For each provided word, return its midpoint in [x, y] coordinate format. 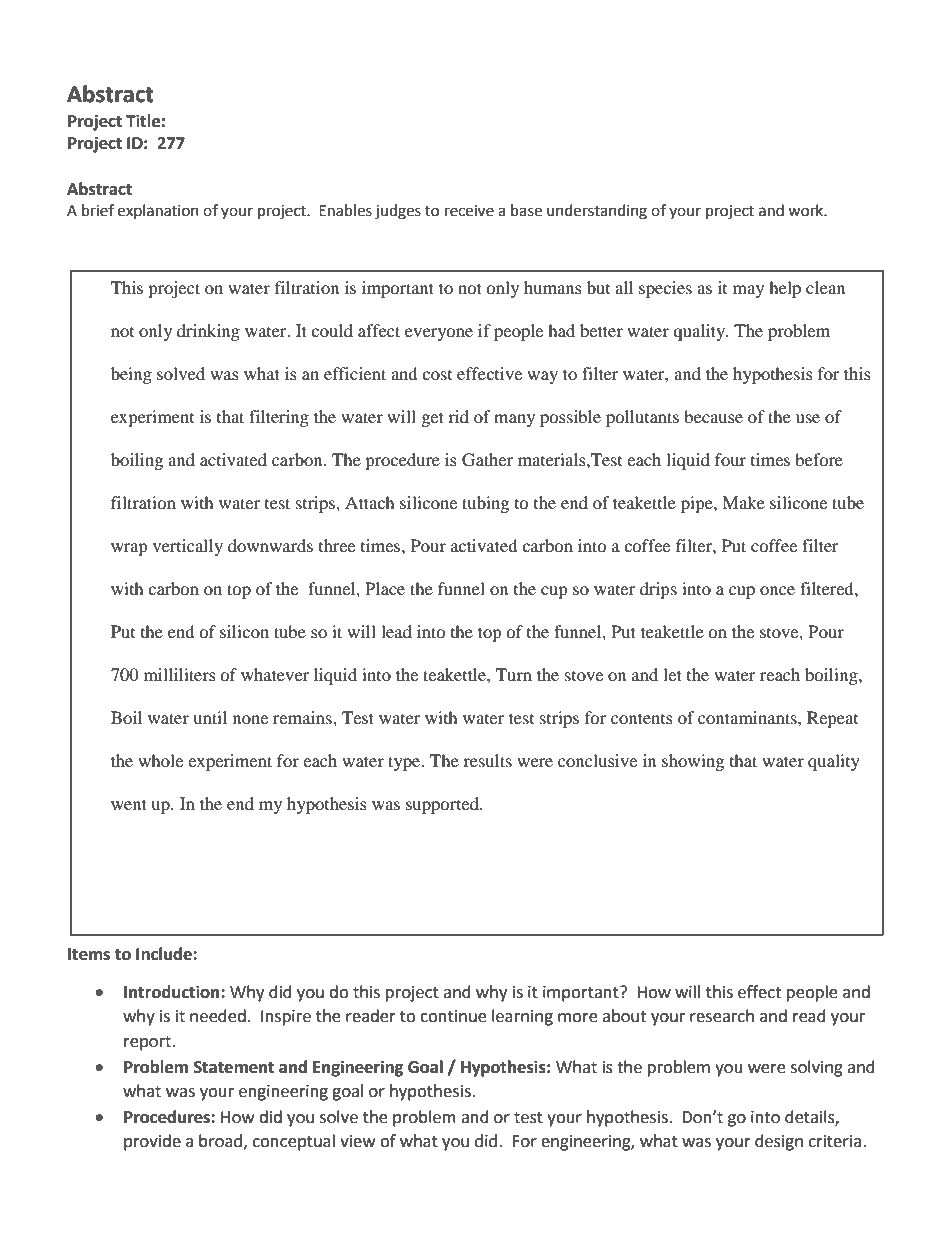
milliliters [180, 674]
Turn [514, 674]
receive [469, 211]
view [357, 1141]
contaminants [748, 717]
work [807, 210]
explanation [158, 211]
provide [152, 1142]
